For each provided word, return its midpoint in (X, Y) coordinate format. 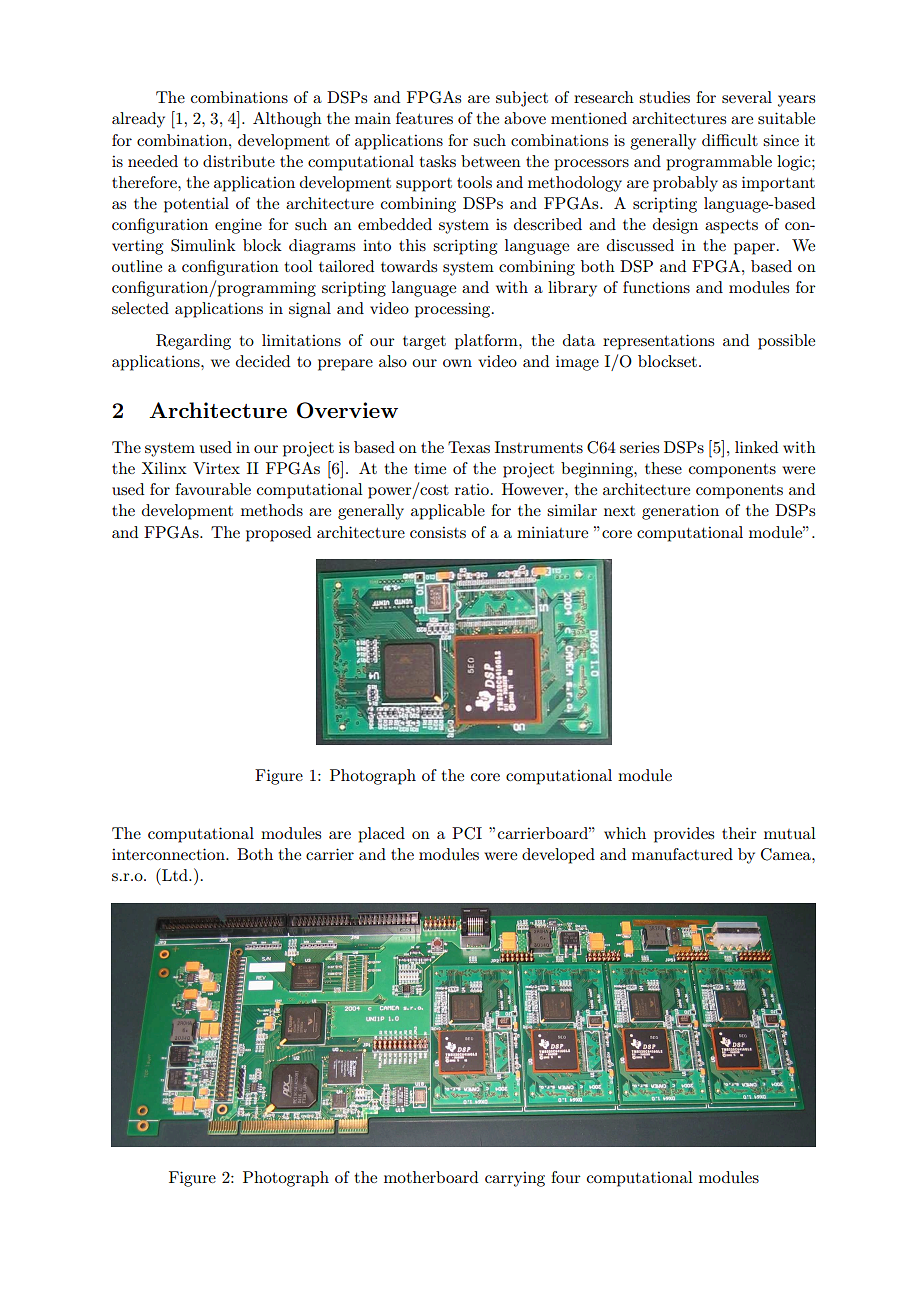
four (566, 1177)
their (739, 833)
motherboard (431, 1177)
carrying (515, 1179)
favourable (213, 489)
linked (756, 447)
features (424, 118)
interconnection (169, 854)
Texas (469, 447)
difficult (730, 140)
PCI (467, 833)
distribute (239, 161)
